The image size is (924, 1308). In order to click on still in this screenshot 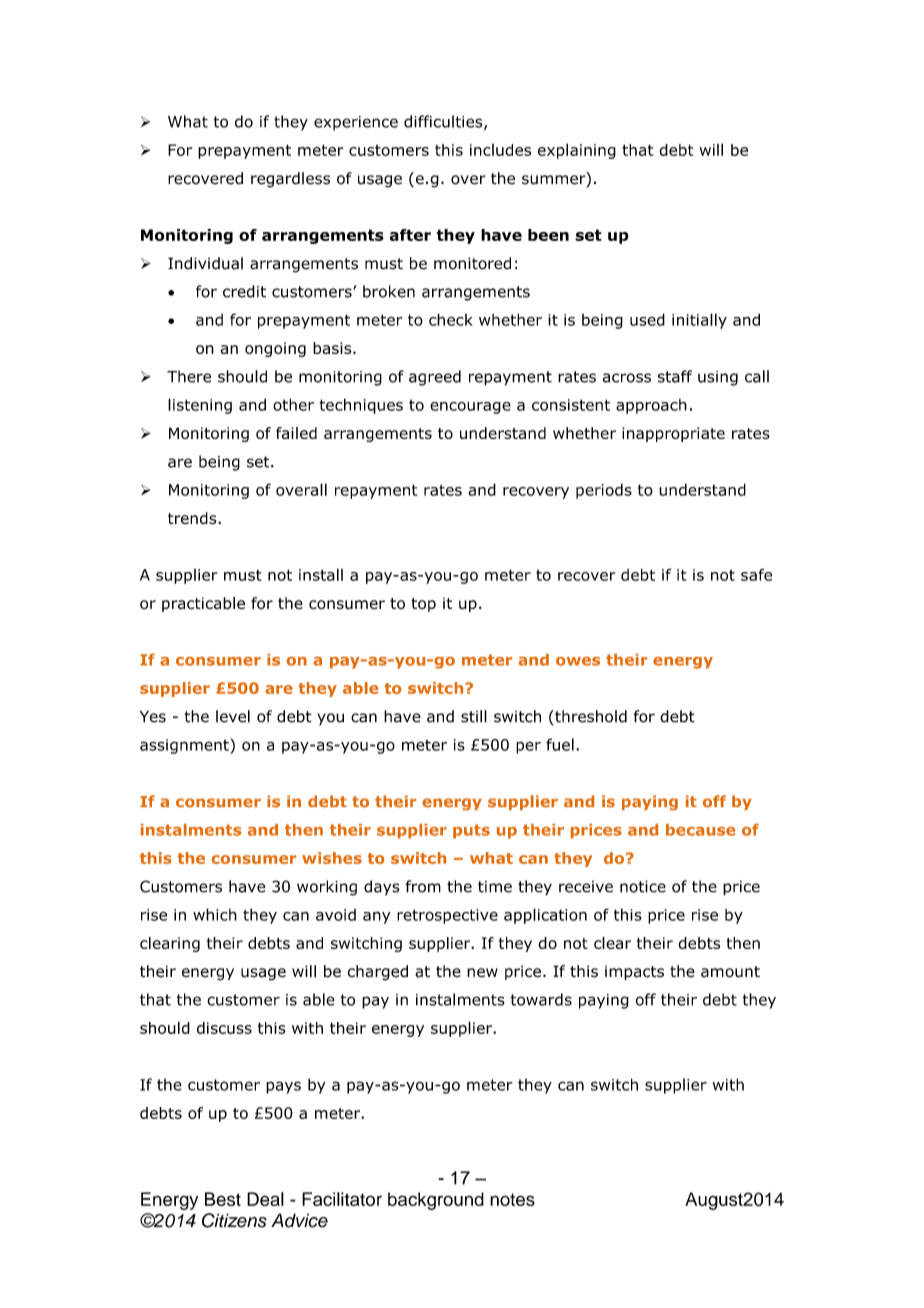, I will do `click(474, 716)`.
